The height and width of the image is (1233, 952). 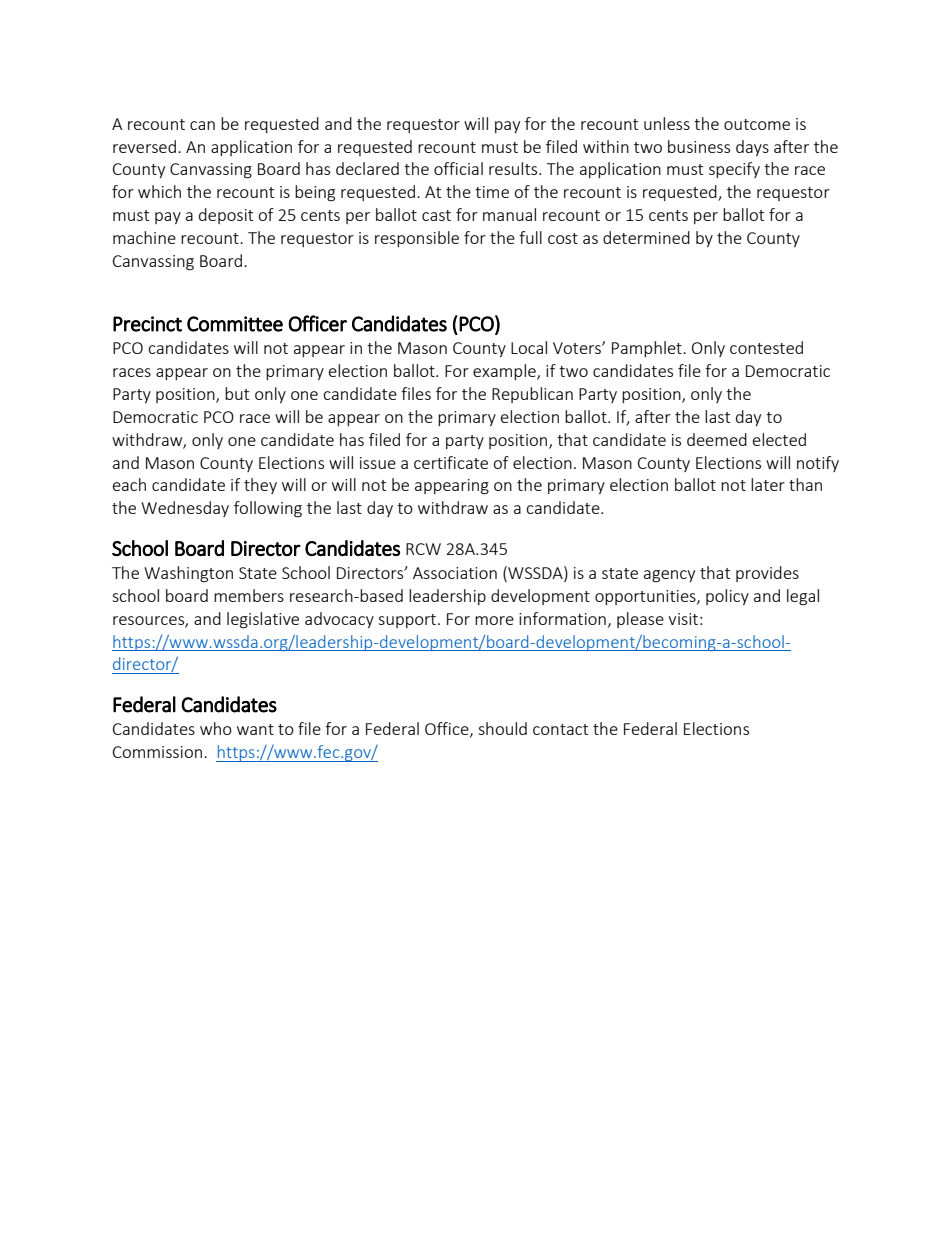 What do you see at coordinates (458, 168) in the image?
I see `official` at bounding box center [458, 168].
